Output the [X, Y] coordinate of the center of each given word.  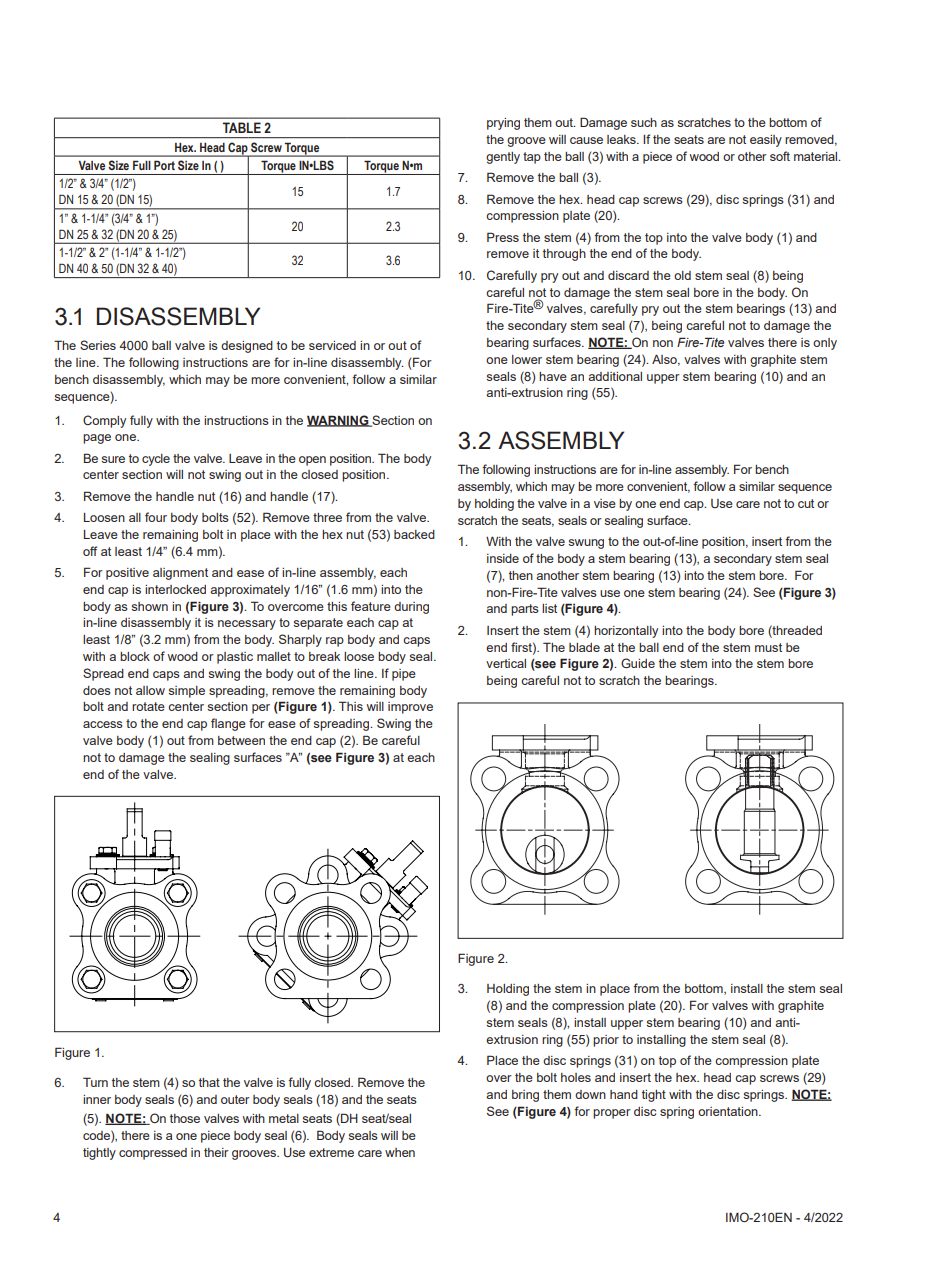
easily [766, 141]
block [135, 656]
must [768, 647]
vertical [506, 663]
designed [247, 347]
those [185, 1118]
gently [503, 158]
